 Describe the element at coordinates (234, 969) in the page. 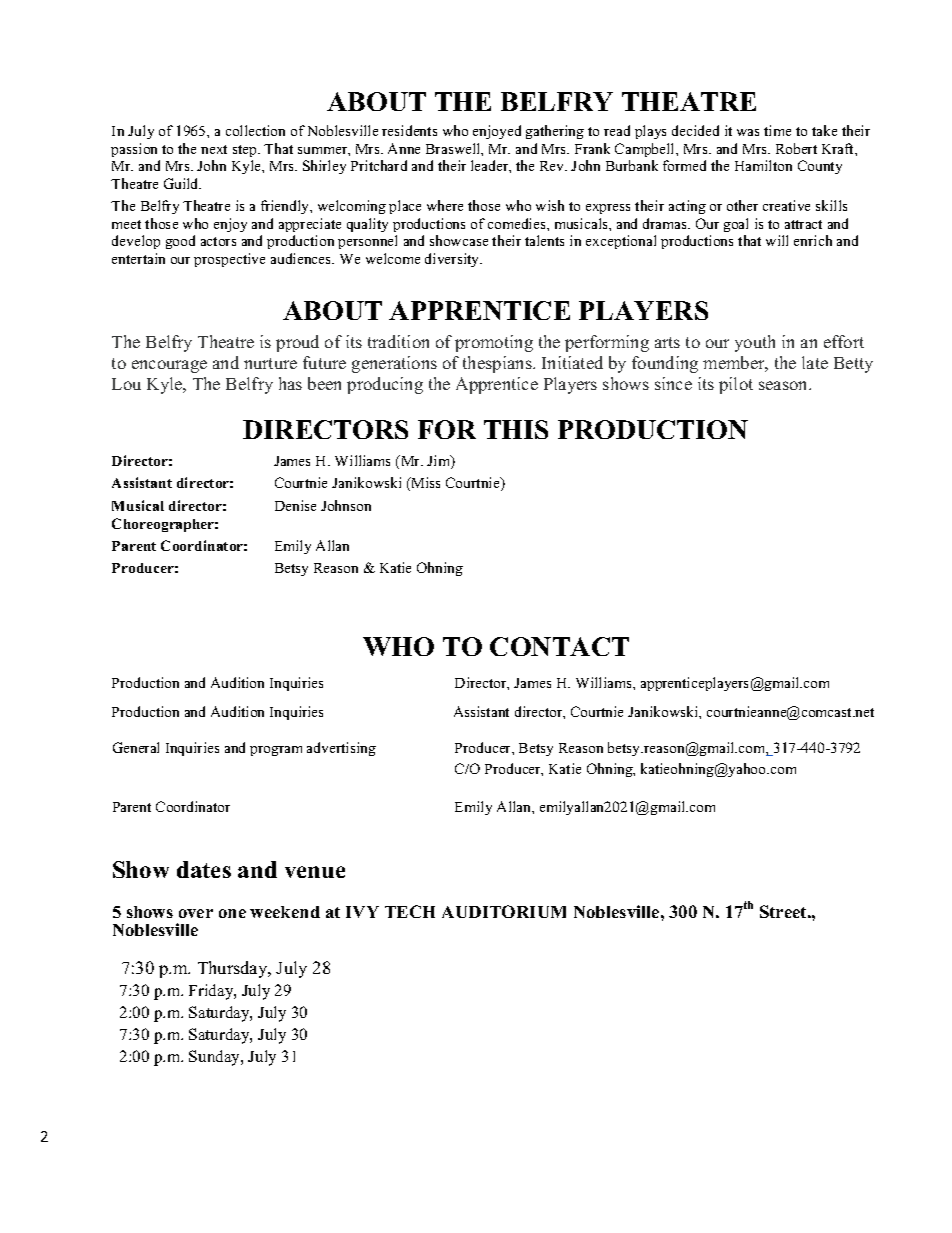

I see `Thursday` at that location.
